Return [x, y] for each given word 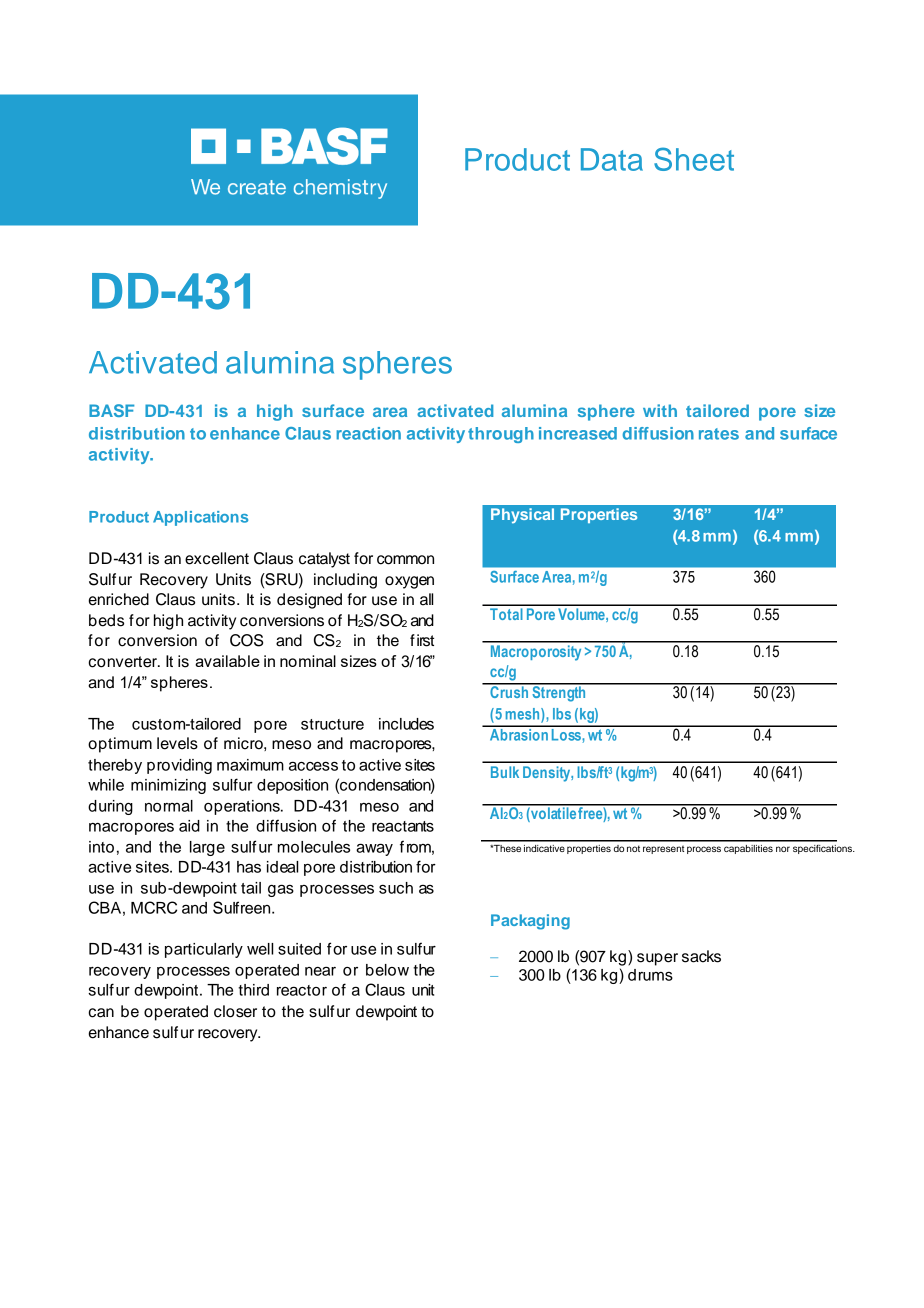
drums [650, 975]
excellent [217, 558]
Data [612, 159]
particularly [204, 950]
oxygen [409, 582]
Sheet [694, 159]
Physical [522, 516]
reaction [368, 433]
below [387, 970]
